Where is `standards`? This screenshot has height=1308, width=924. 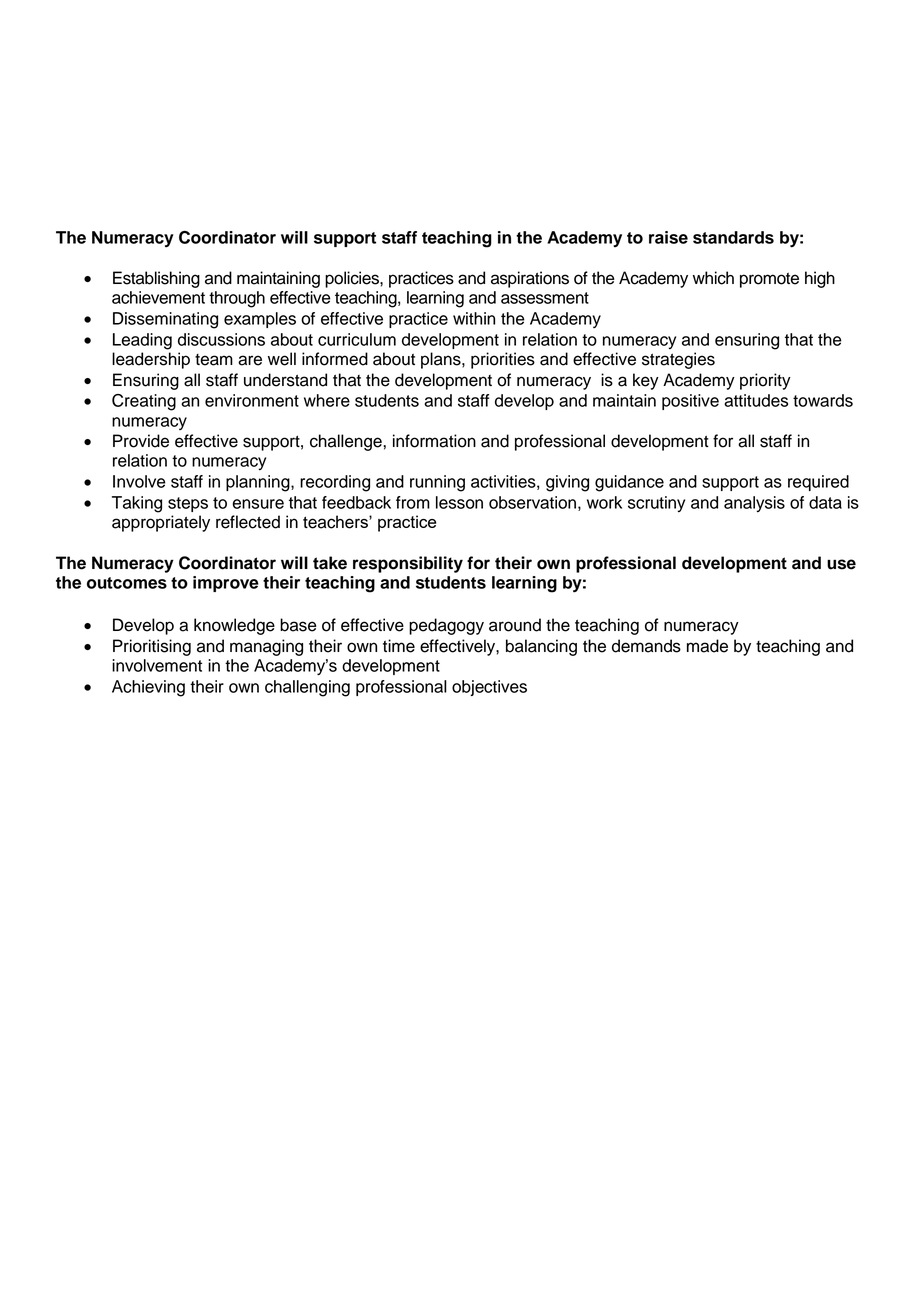 standards is located at coordinates (733, 237).
